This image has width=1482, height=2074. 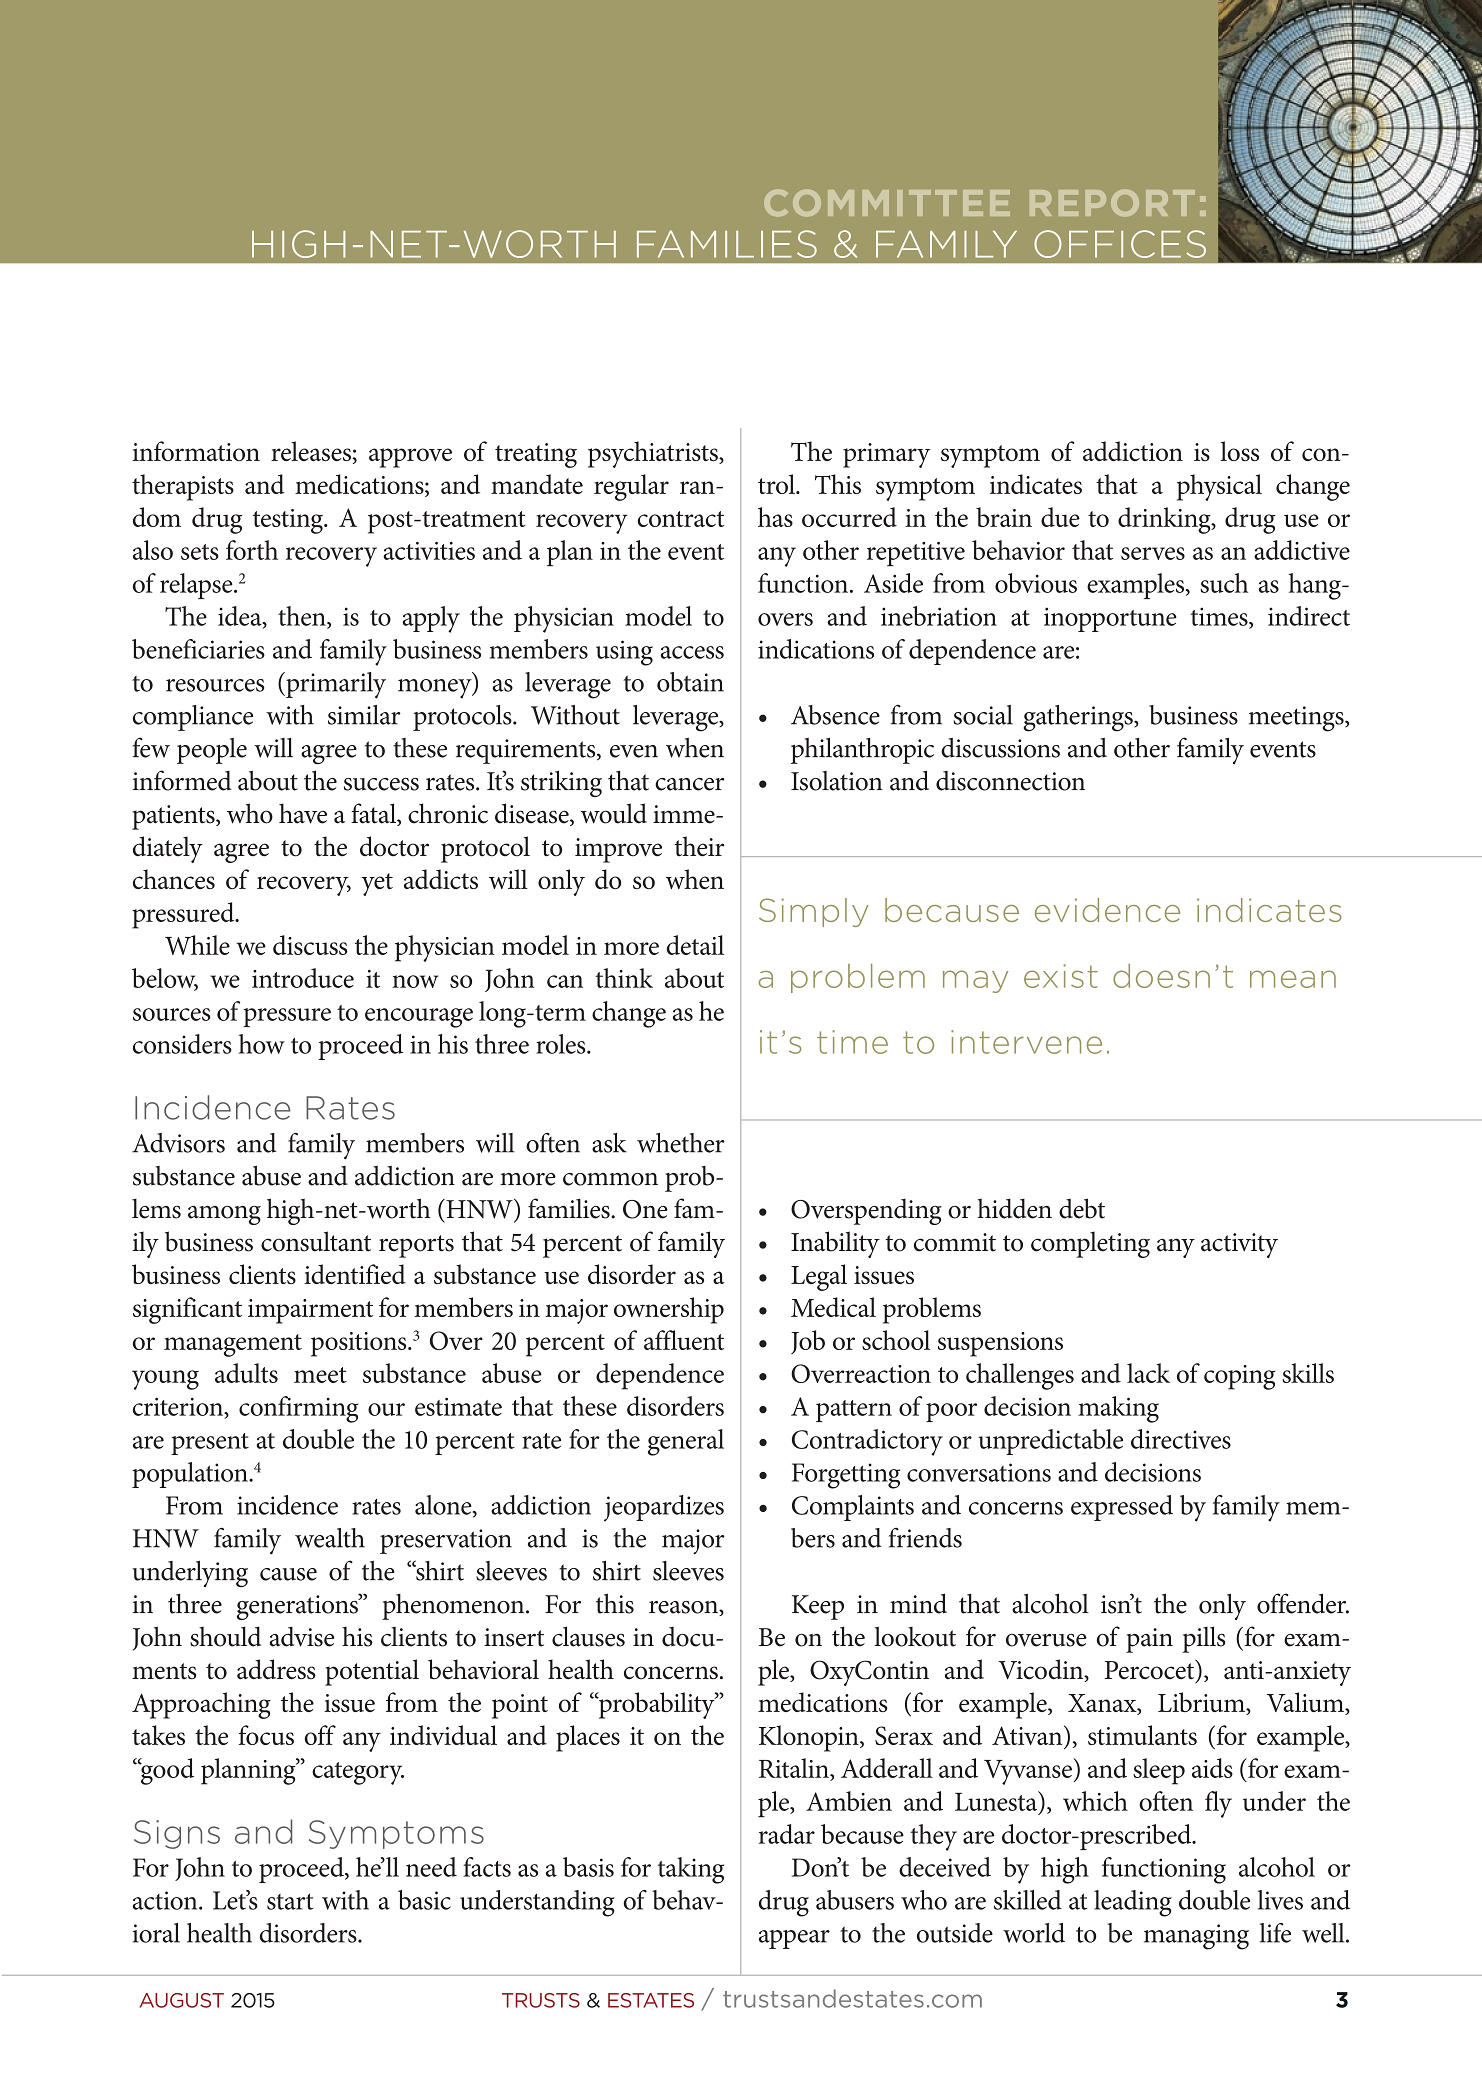 I want to click on OFFICES, so click(x=1120, y=244).
